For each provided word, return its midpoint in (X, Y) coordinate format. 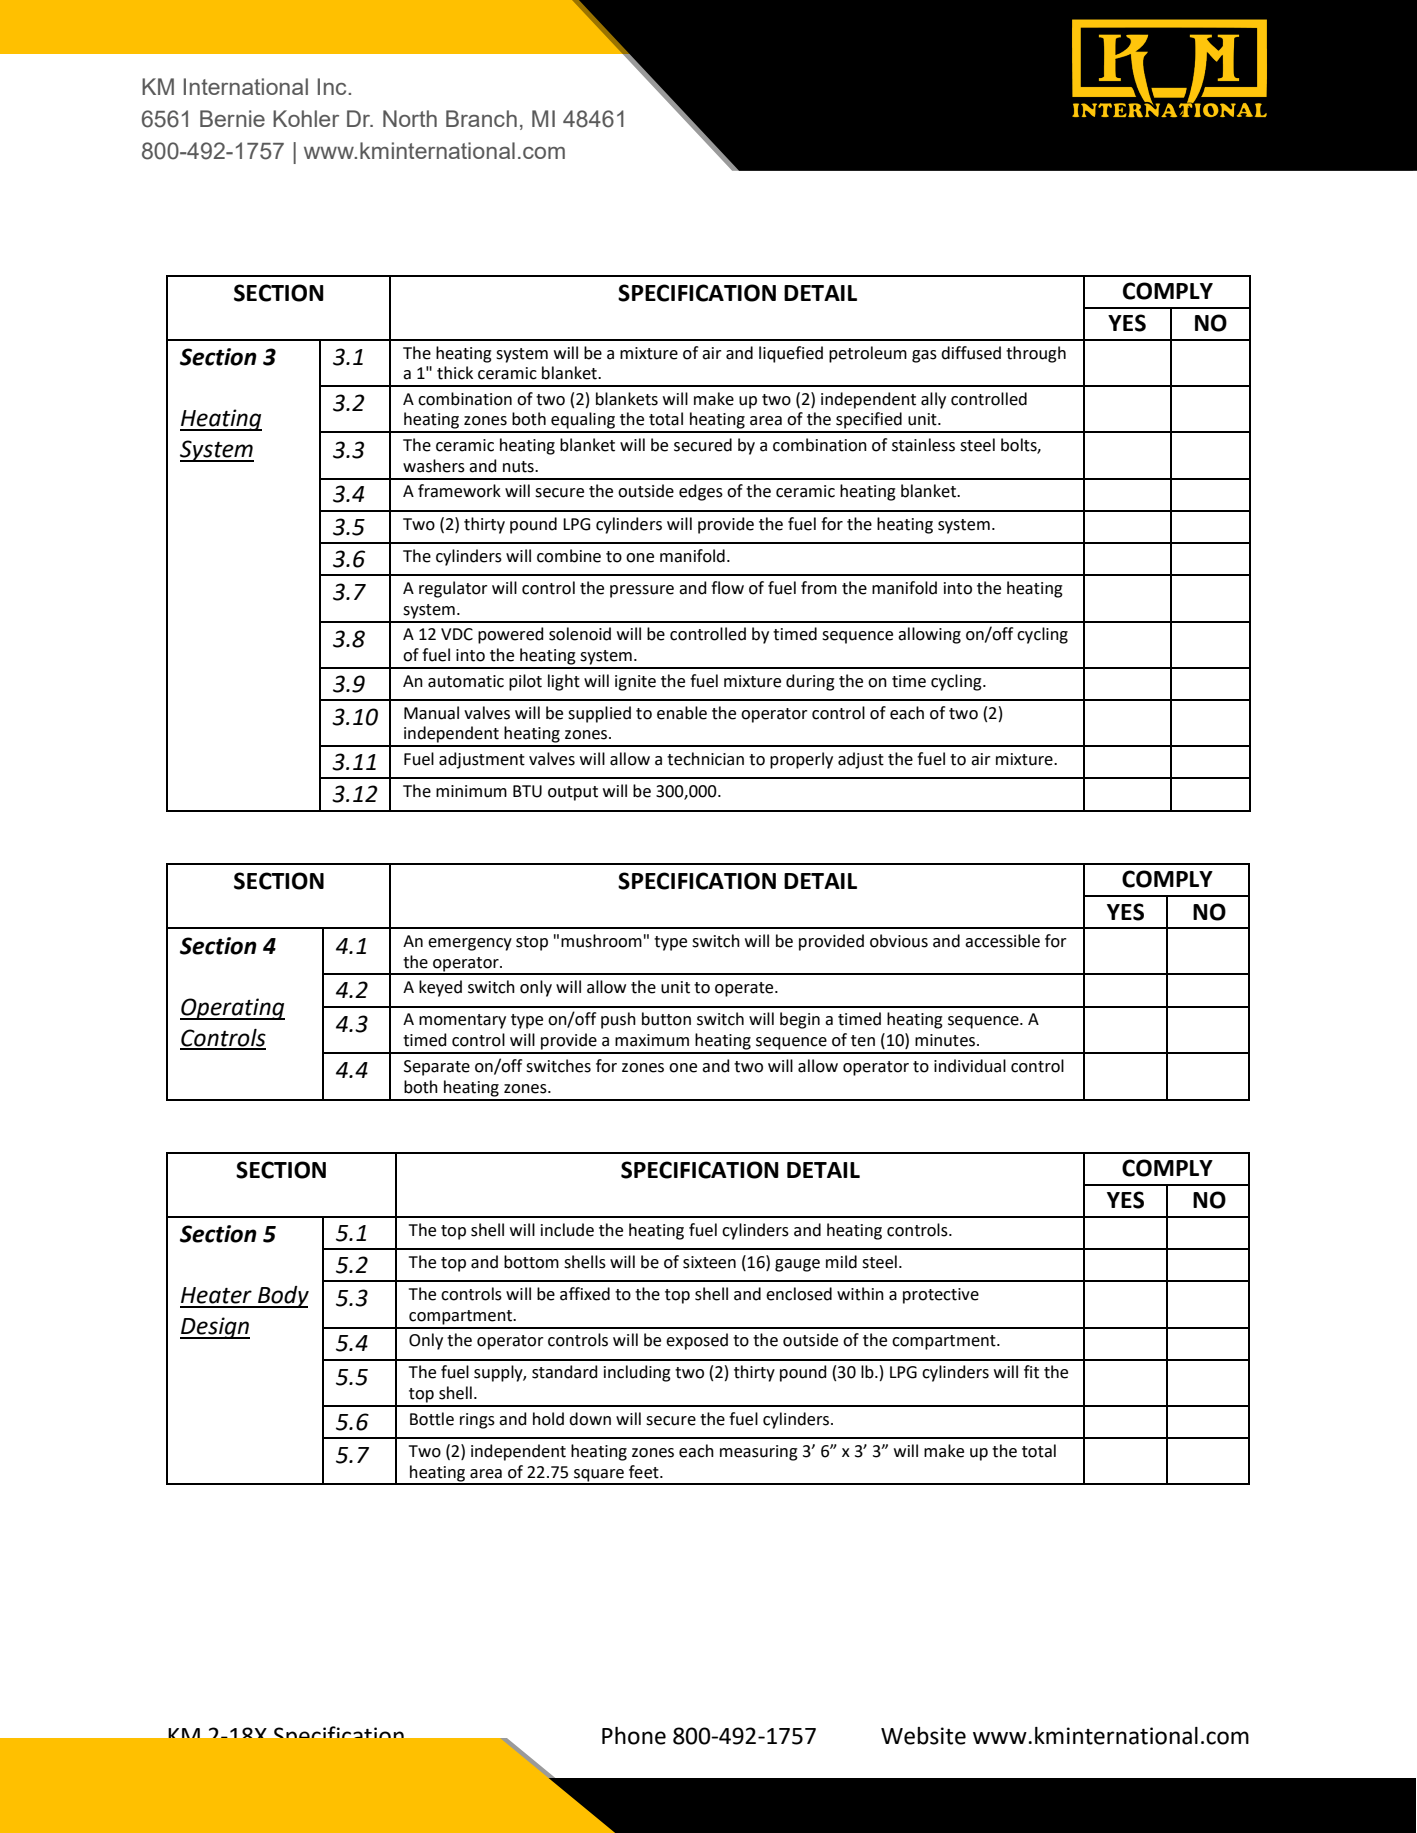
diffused (971, 353)
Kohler (306, 118)
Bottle (432, 1419)
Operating (232, 1009)
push (618, 1020)
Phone (634, 1736)
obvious (899, 941)
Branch (481, 118)
